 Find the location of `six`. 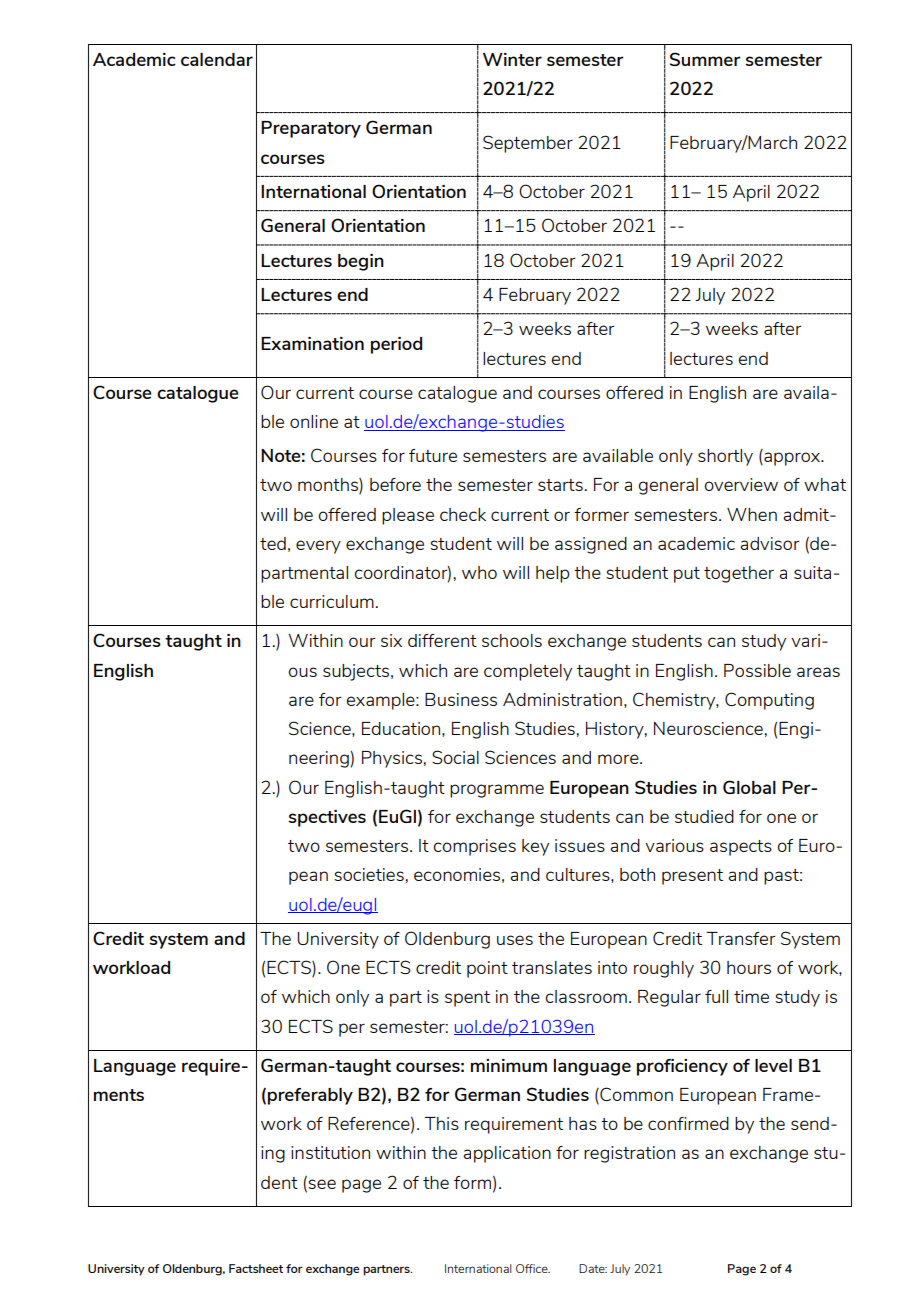

six is located at coordinates (391, 640).
